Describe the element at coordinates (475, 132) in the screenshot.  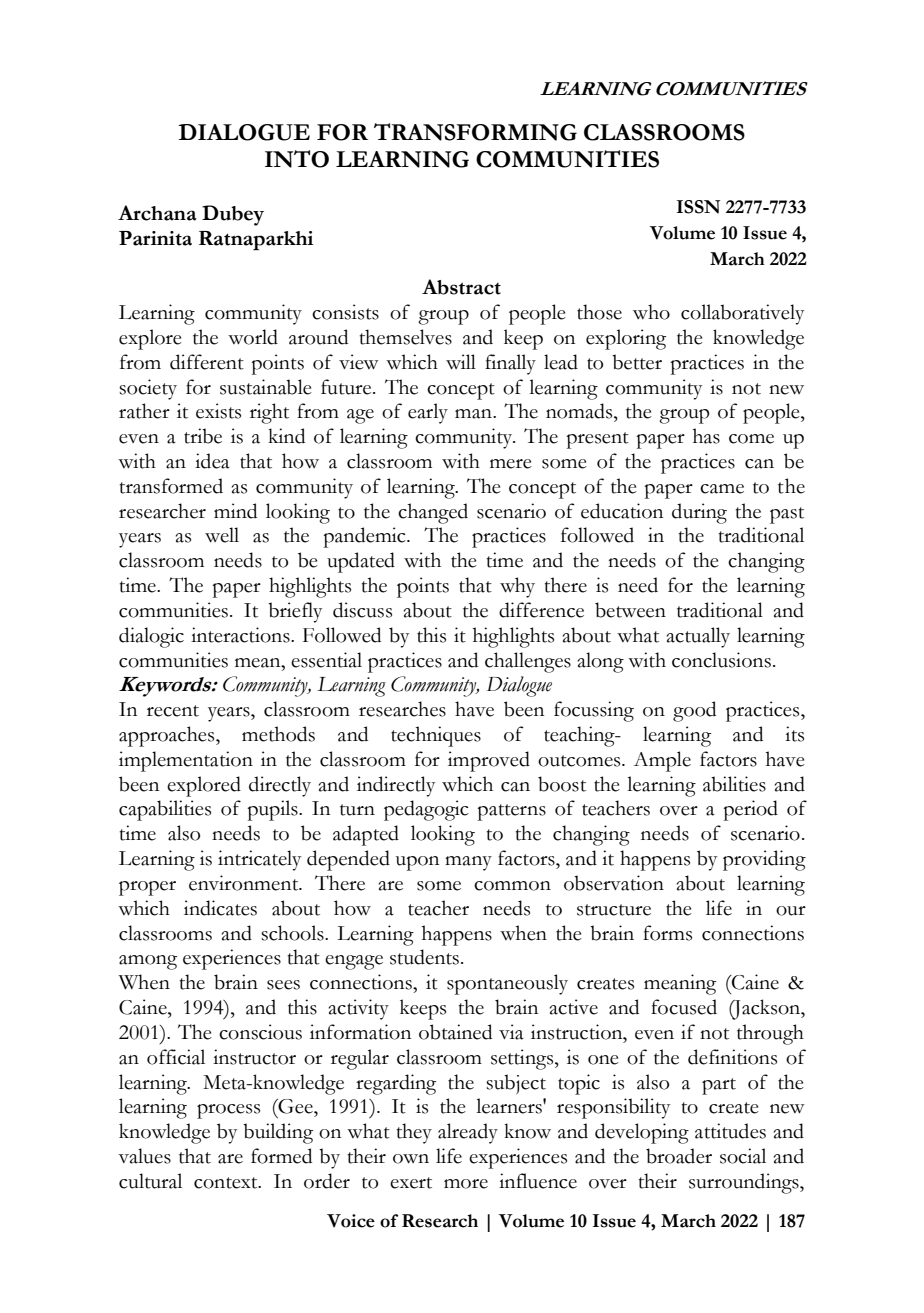
I see `TRANSFORMING` at that location.
